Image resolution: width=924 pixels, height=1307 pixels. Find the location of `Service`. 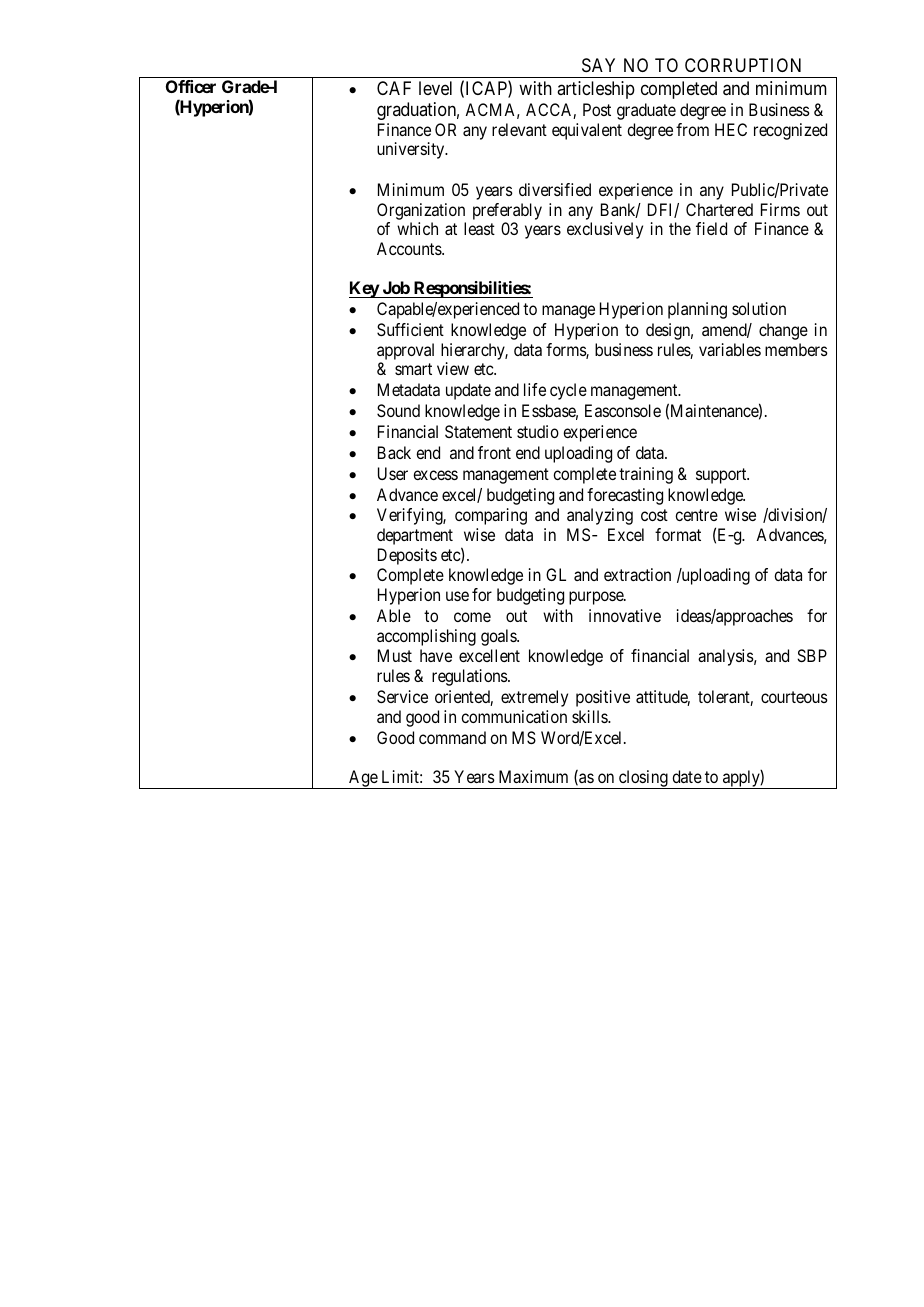

Service is located at coordinates (402, 696).
